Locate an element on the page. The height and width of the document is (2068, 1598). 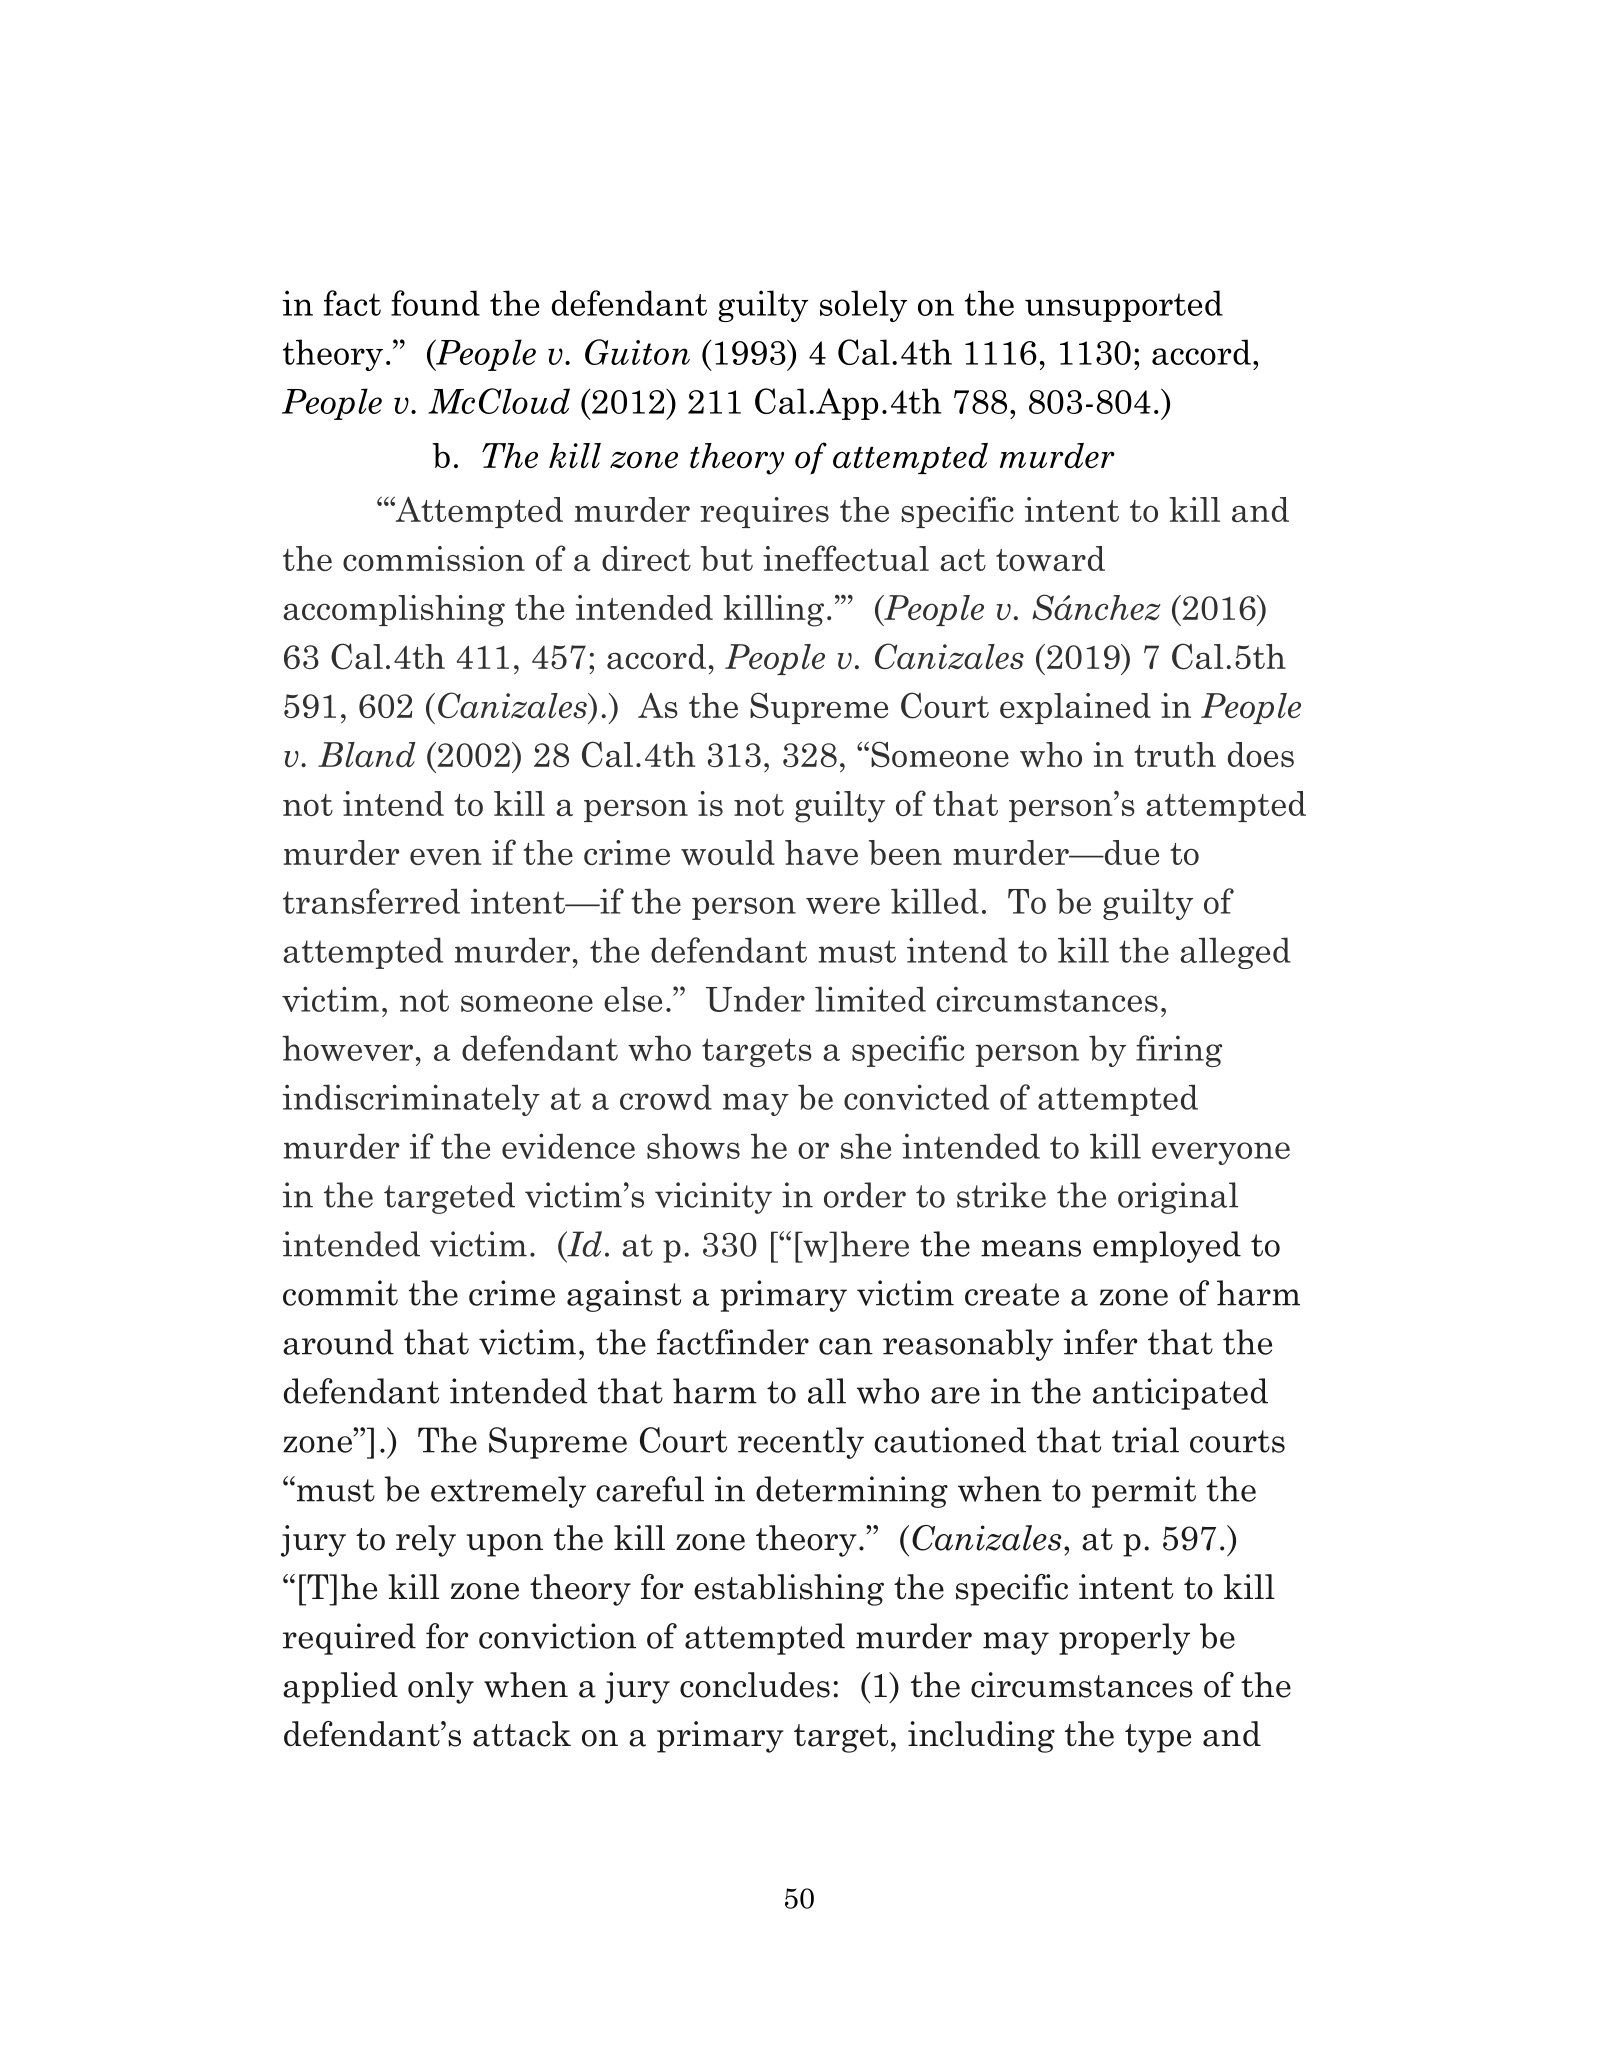
unsupported is located at coordinates (1124, 306).
